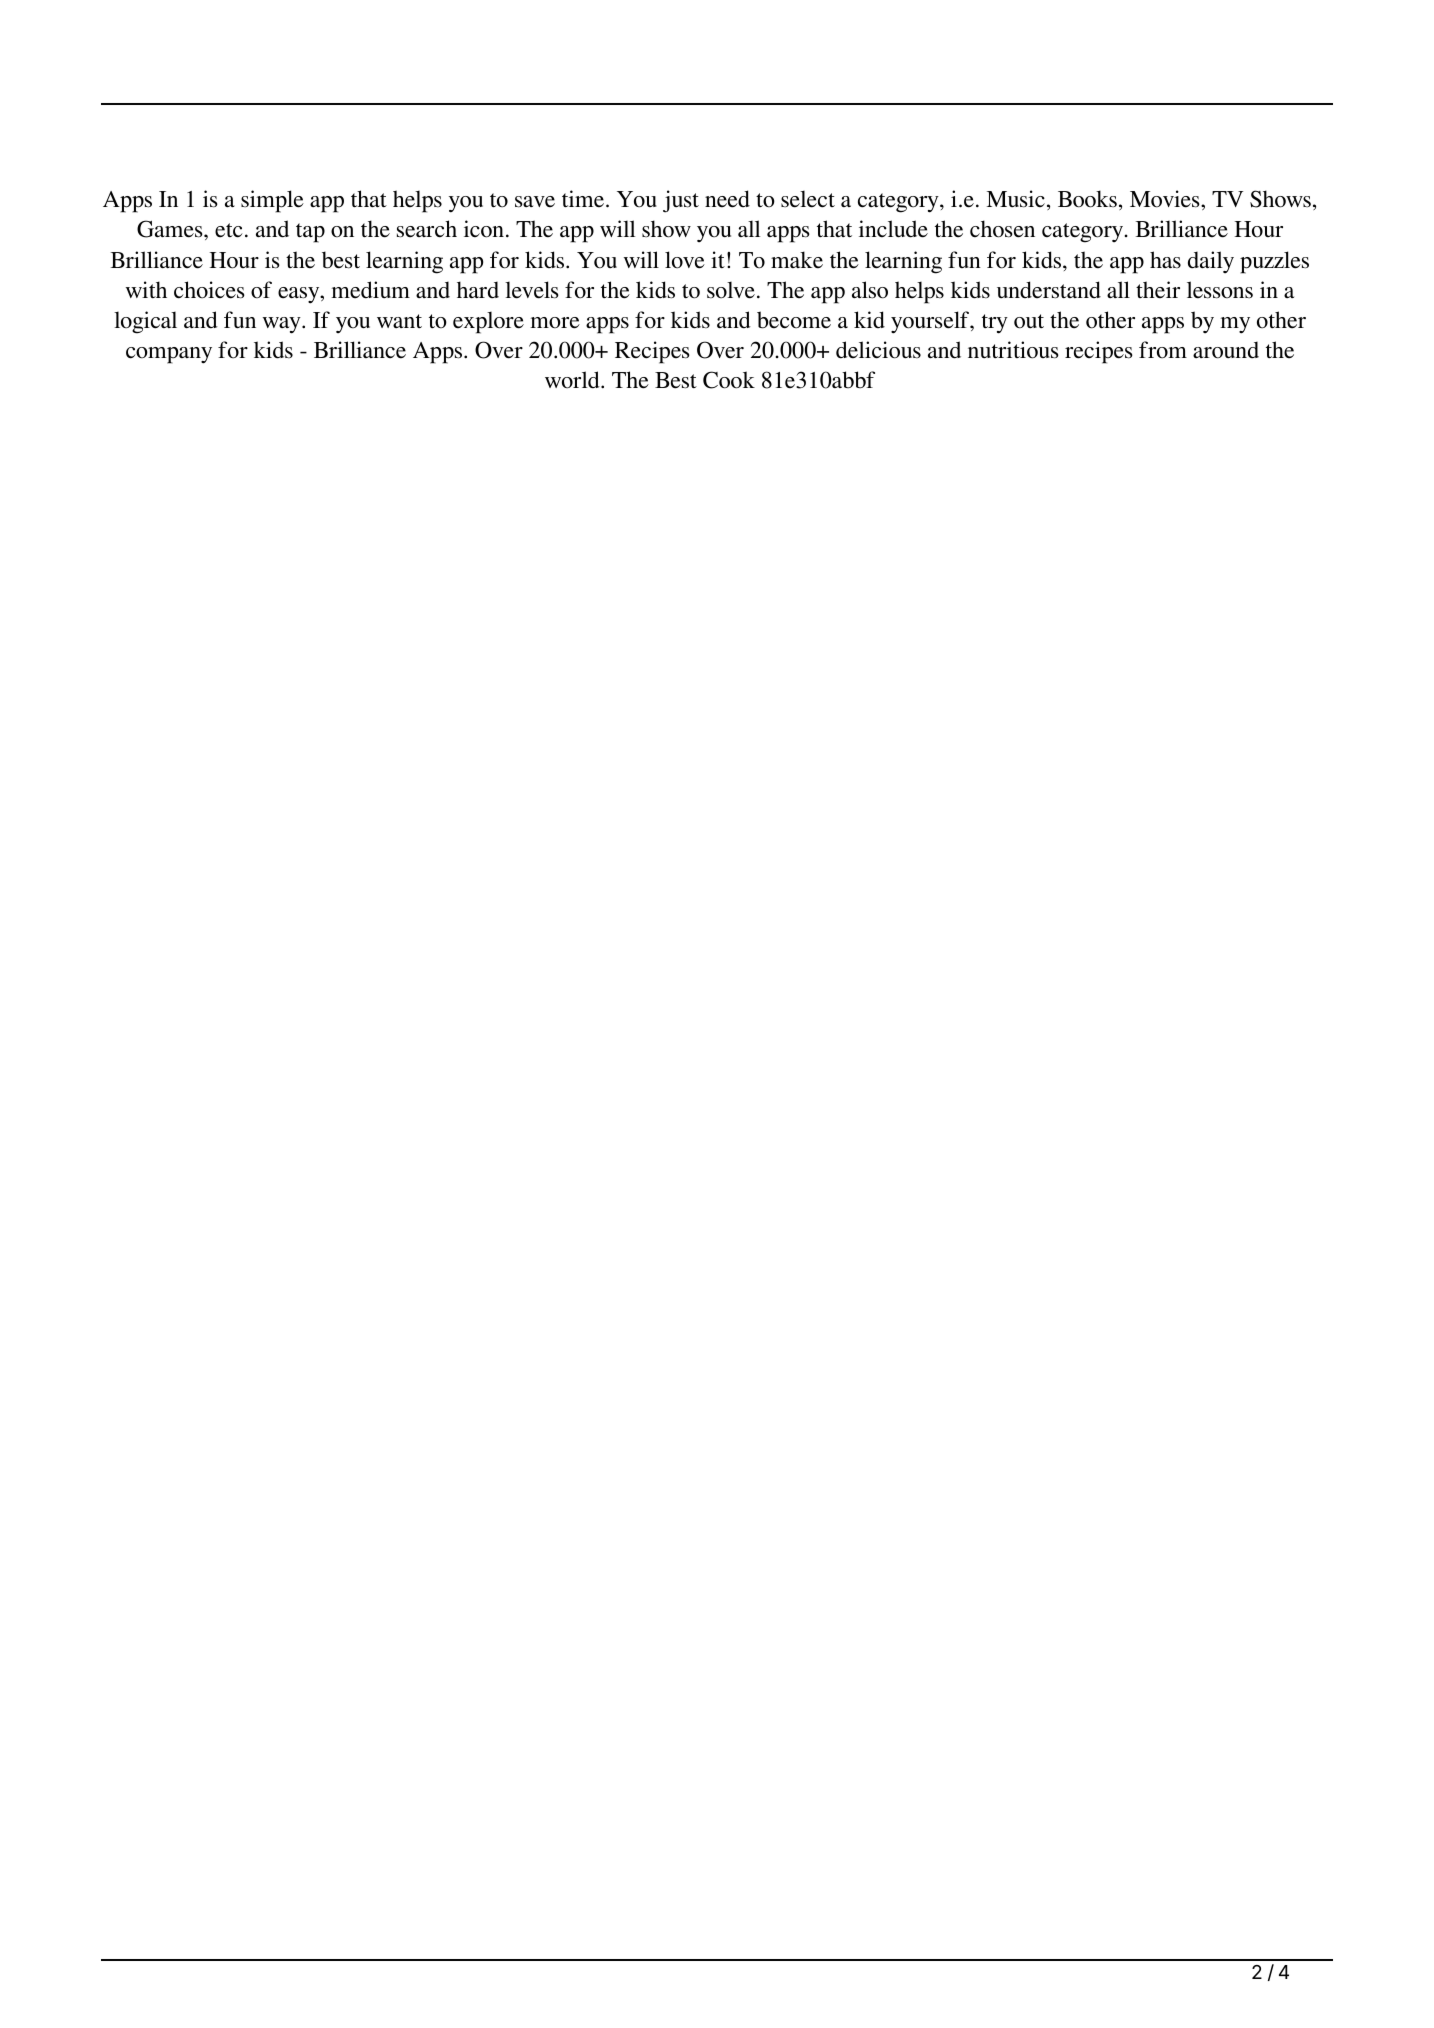 This screenshot has height=2028, width=1434. I want to click on just, so click(681, 201).
